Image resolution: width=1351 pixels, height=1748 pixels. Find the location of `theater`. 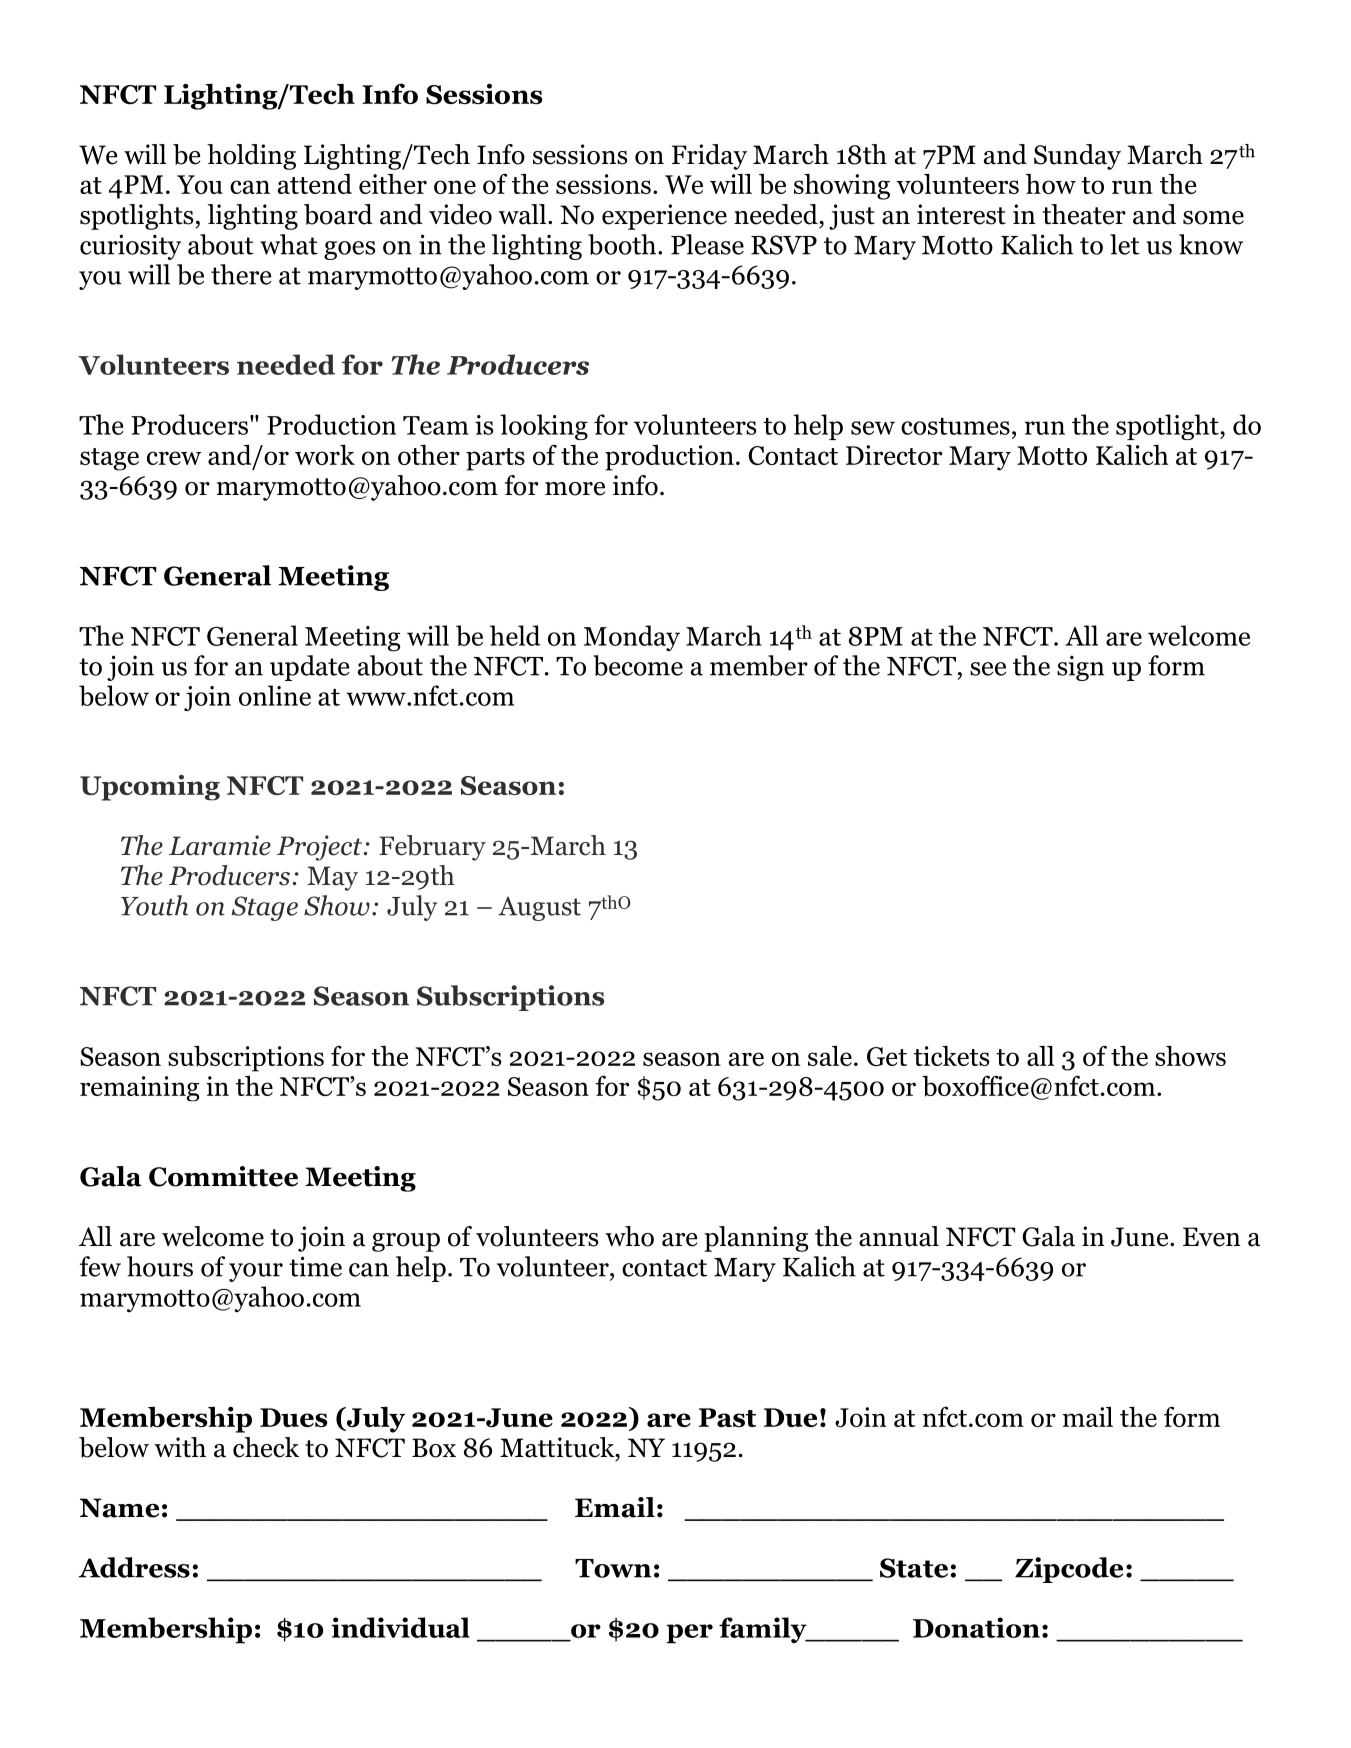

theater is located at coordinates (1084, 214).
